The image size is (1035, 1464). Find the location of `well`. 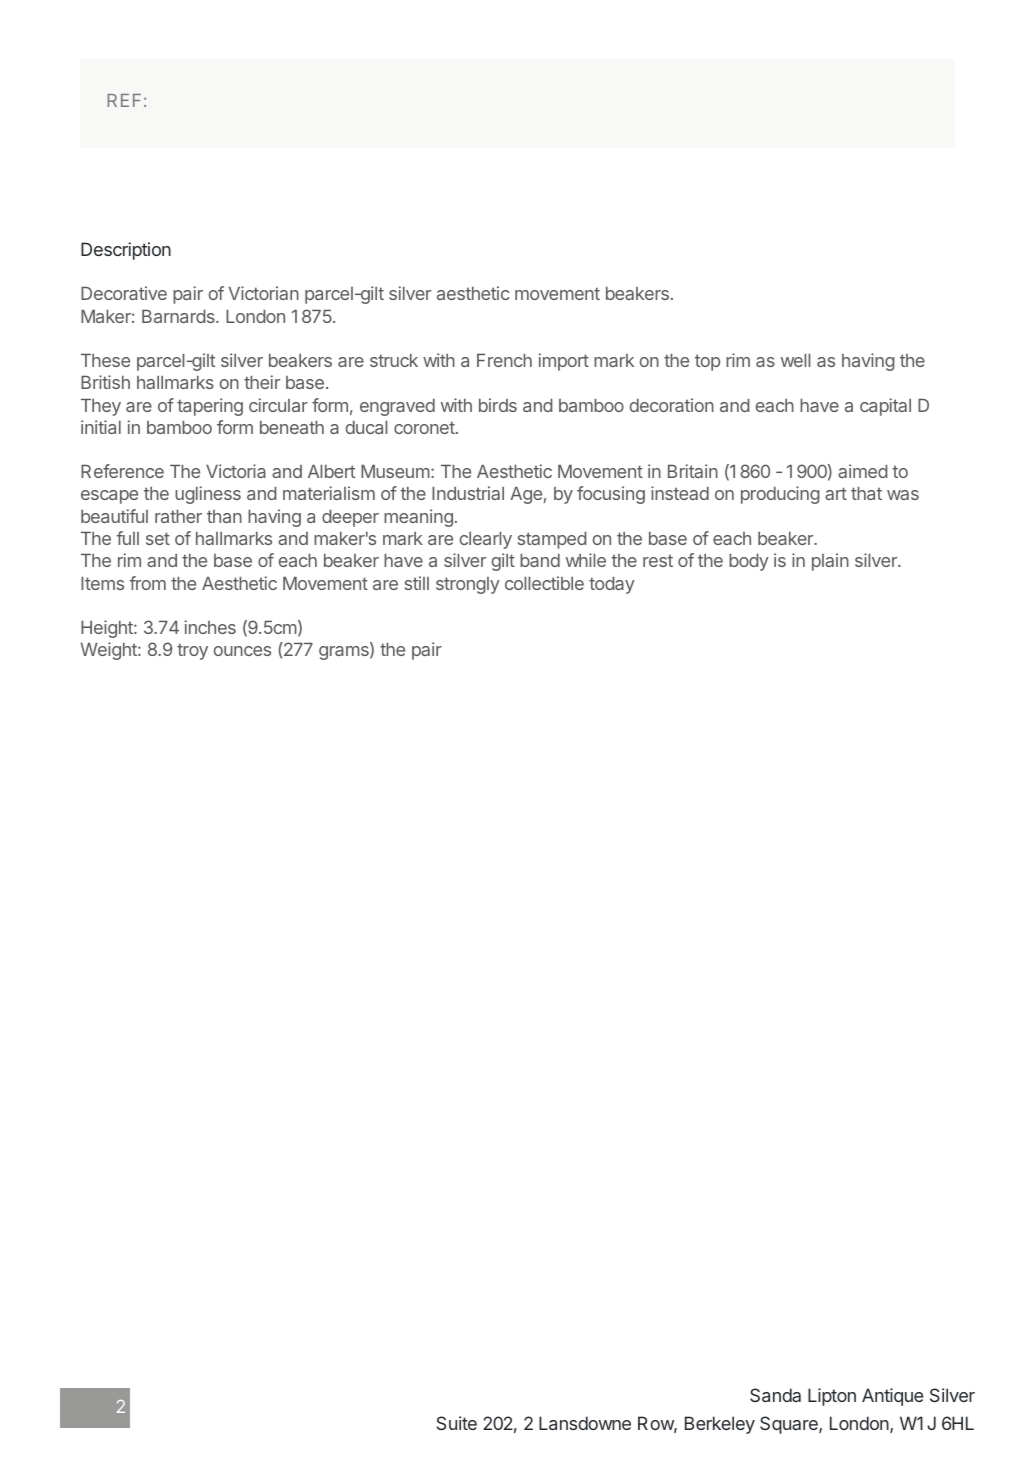

well is located at coordinates (795, 360).
